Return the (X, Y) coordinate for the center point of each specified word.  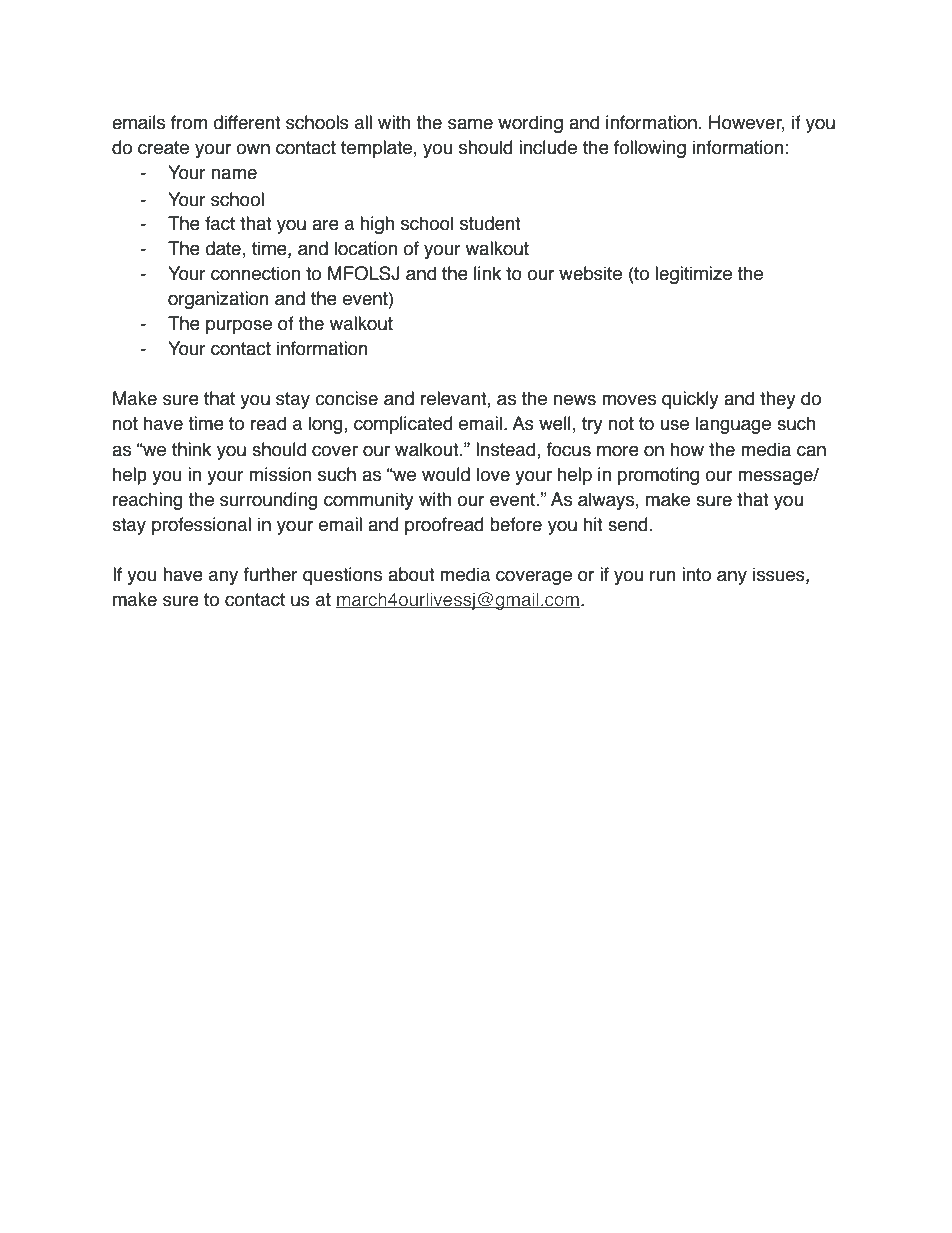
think (191, 449)
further (271, 574)
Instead (507, 450)
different (247, 122)
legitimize (693, 275)
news (574, 400)
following (650, 149)
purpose (239, 326)
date (223, 248)
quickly (690, 400)
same (470, 124)
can (811, 451)
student (490, 223)
